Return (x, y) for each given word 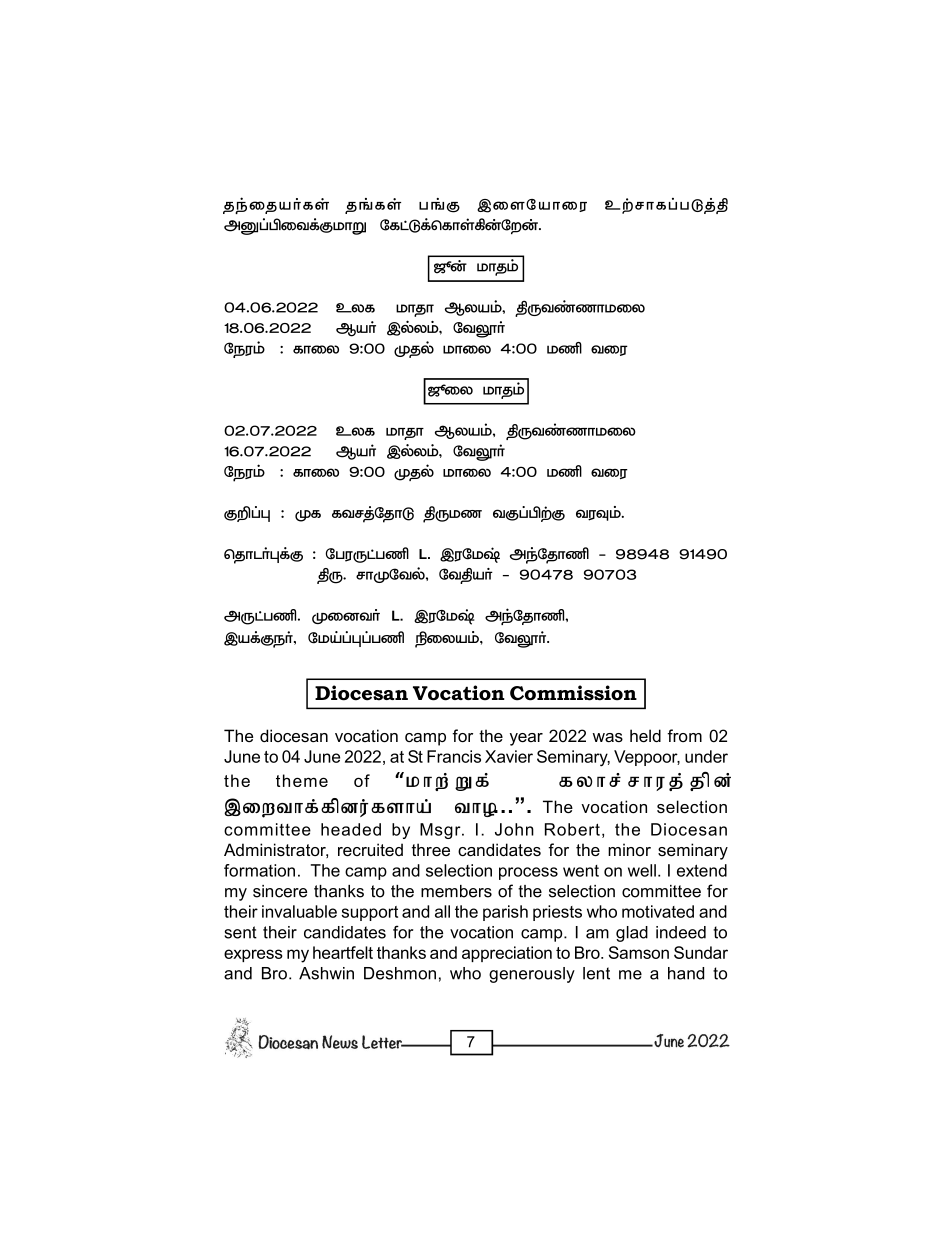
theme (302, 780)
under (706, 756)
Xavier (509, 756)
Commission (573, 693)
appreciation (507, 954)
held (645, 735)
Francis (454, 756)
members (456, 891)
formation (259, 870)
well (642, 870)
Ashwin (326, 973)
